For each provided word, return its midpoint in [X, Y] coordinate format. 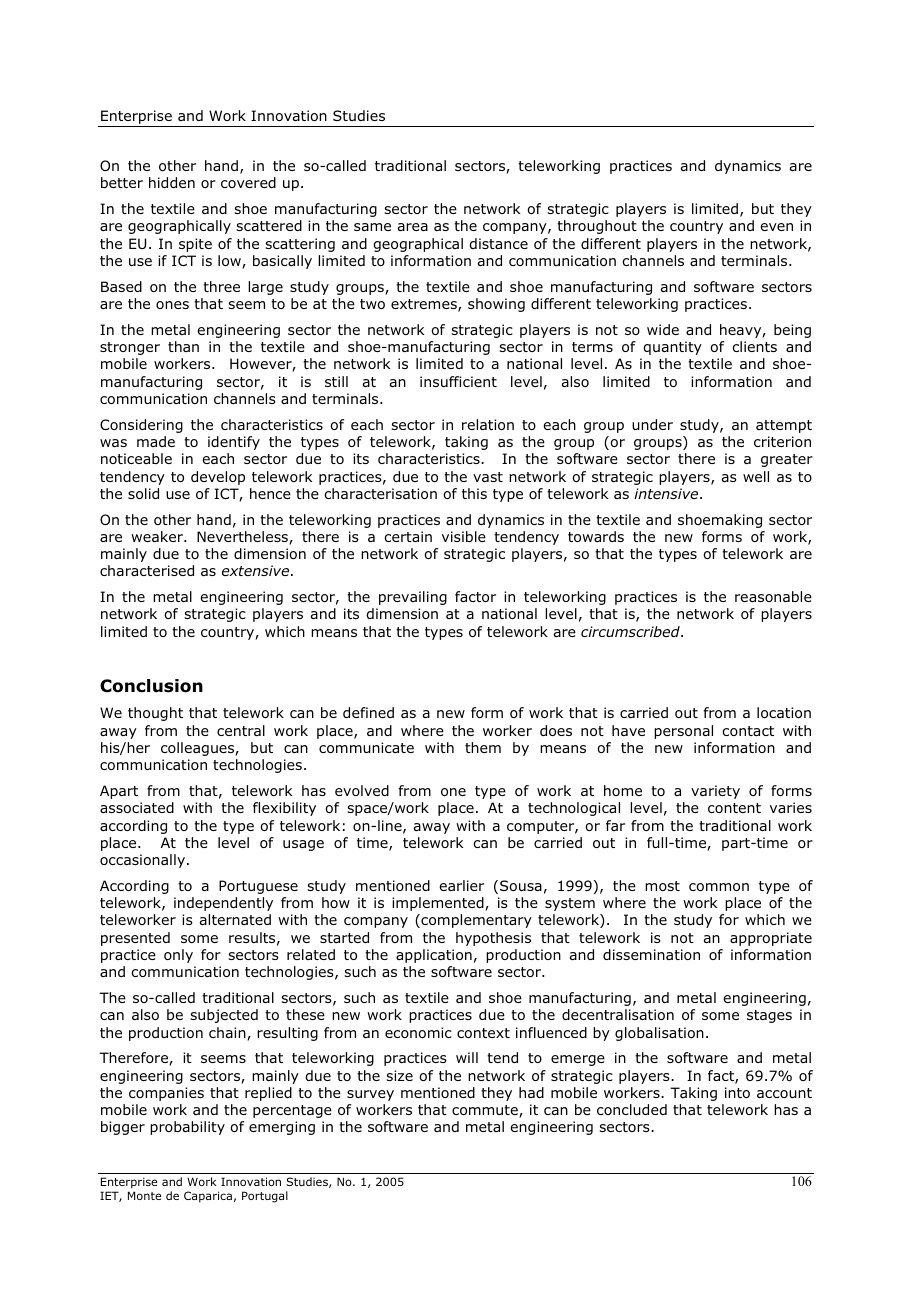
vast [488, 477]
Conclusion [151, 686]
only [178, 956]
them [483, 747]
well [756, 476]
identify [234, 443]
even [776, 227]
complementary [475, 921]
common [719, 887]
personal [683, 732]
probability [187, 1128]
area [413, 227]
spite [195, 245]
